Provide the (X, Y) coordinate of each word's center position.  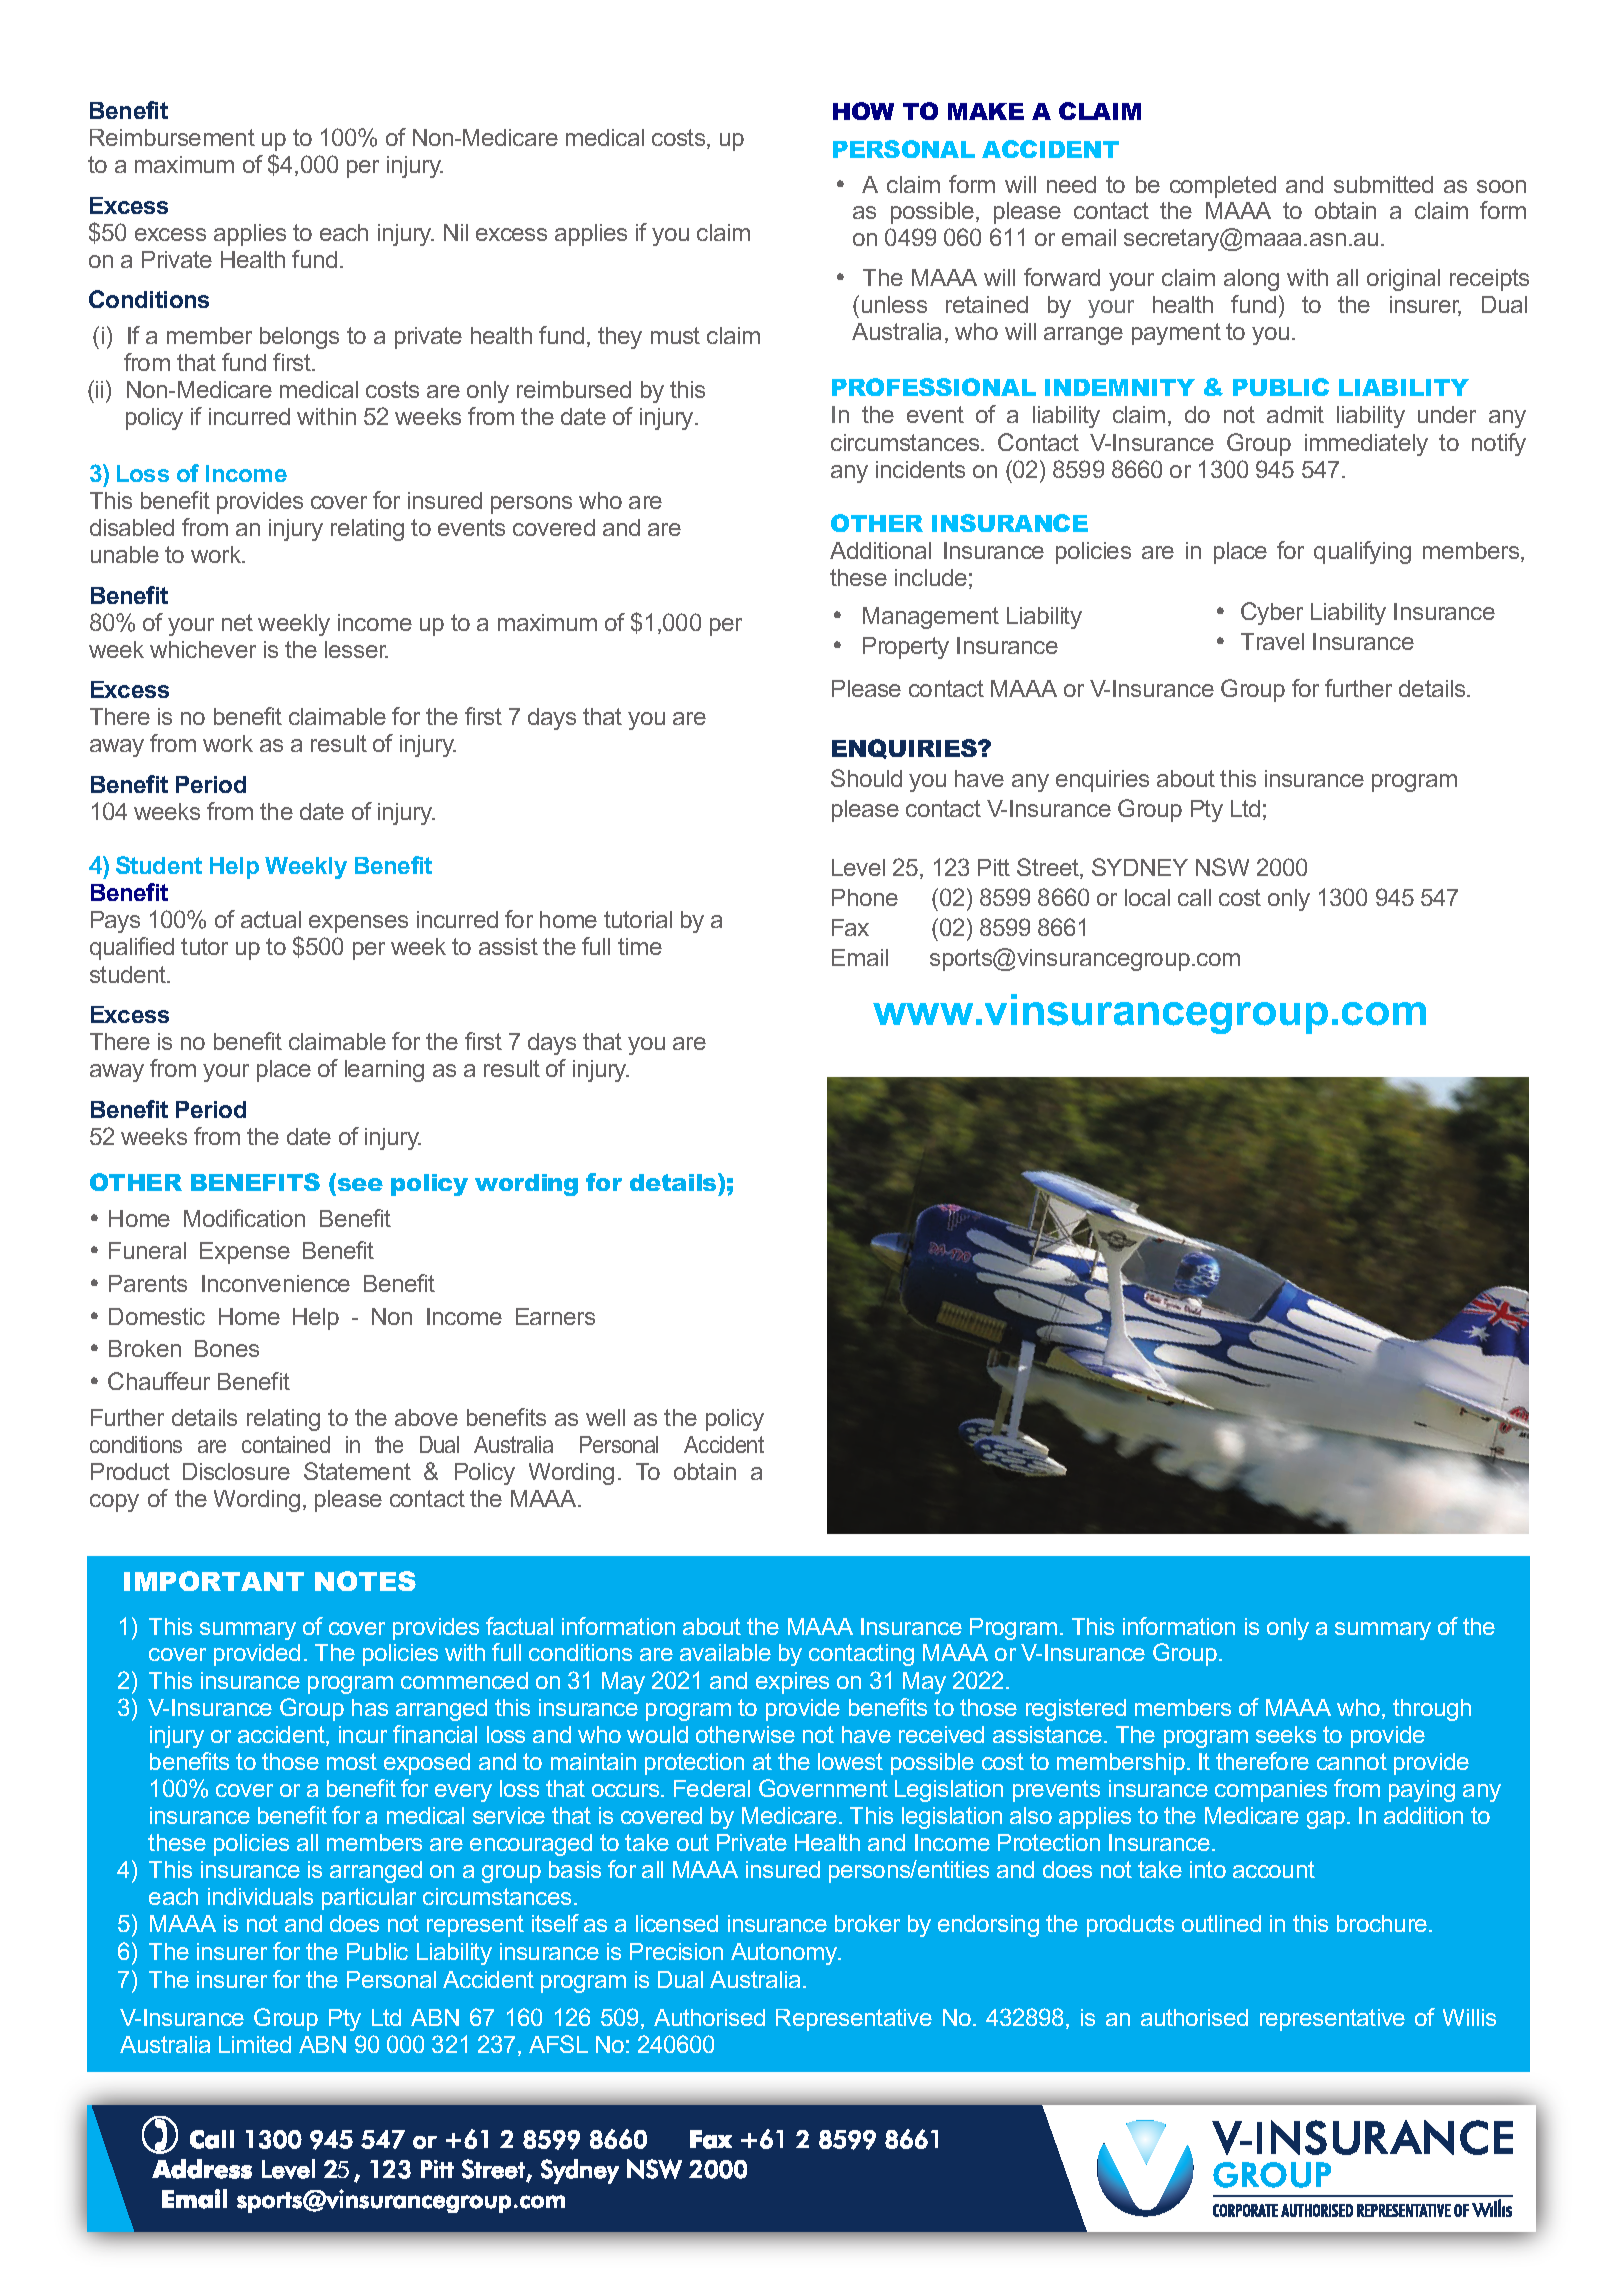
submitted (1383, 184)
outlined (1221, 1923)
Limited (255, 2044)
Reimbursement (172, 137)
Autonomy (785, 1954)
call (1194, 897)
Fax (850, 927)
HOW (863, 111)
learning (384, 1071)
